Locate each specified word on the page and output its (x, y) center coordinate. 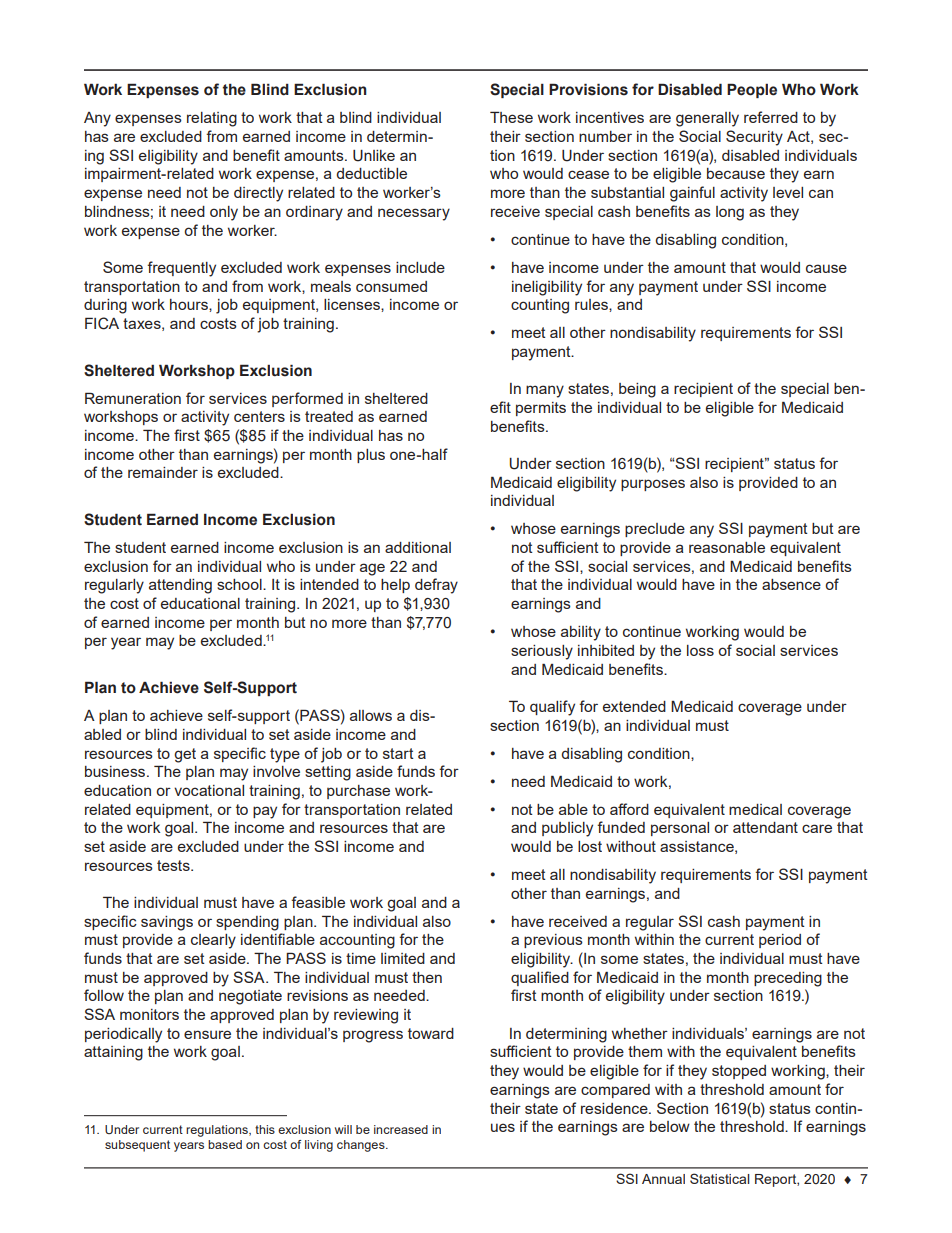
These (511, 117)
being (637, 390)
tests (174, 865)
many (545, 391)
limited (403, 958)
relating (212, 119)
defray (436, 586)
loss (700, 650)
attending (180, 586)
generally (707, 119)
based (225, 1144)
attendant (765, 827)
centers (259, 416)
